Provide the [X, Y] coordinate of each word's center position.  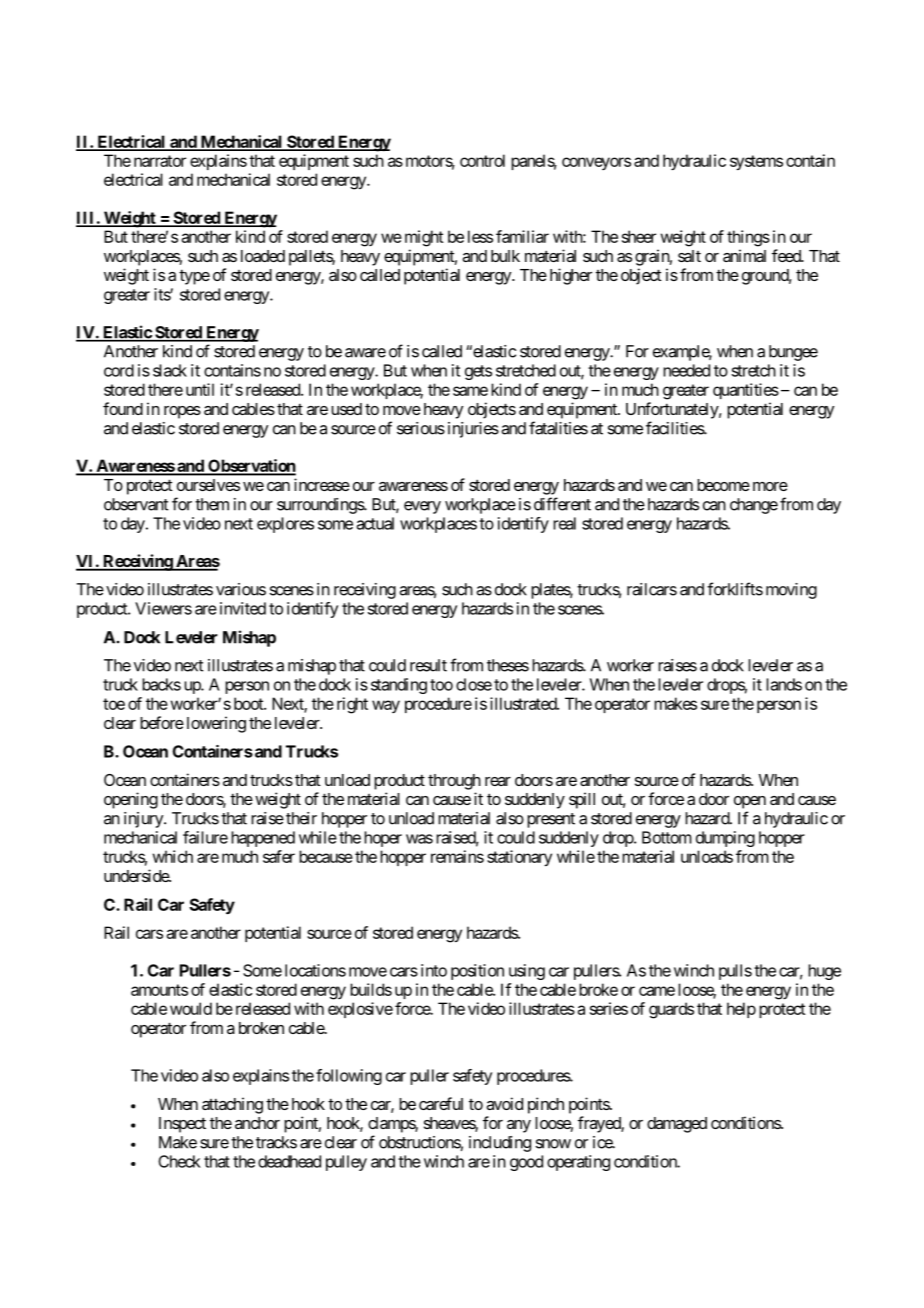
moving [791, 591]
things [748, 238]
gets [478, 372]
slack [170, 370]
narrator [160, 161]
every [422, 507]
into [434, 970]
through [454, 782]
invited [243, 608]
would [191, 1008]
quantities [746, 391]
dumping [725, 839]
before [162, 722]
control [482, 160]
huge [824, 972]
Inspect [182, 1125]
